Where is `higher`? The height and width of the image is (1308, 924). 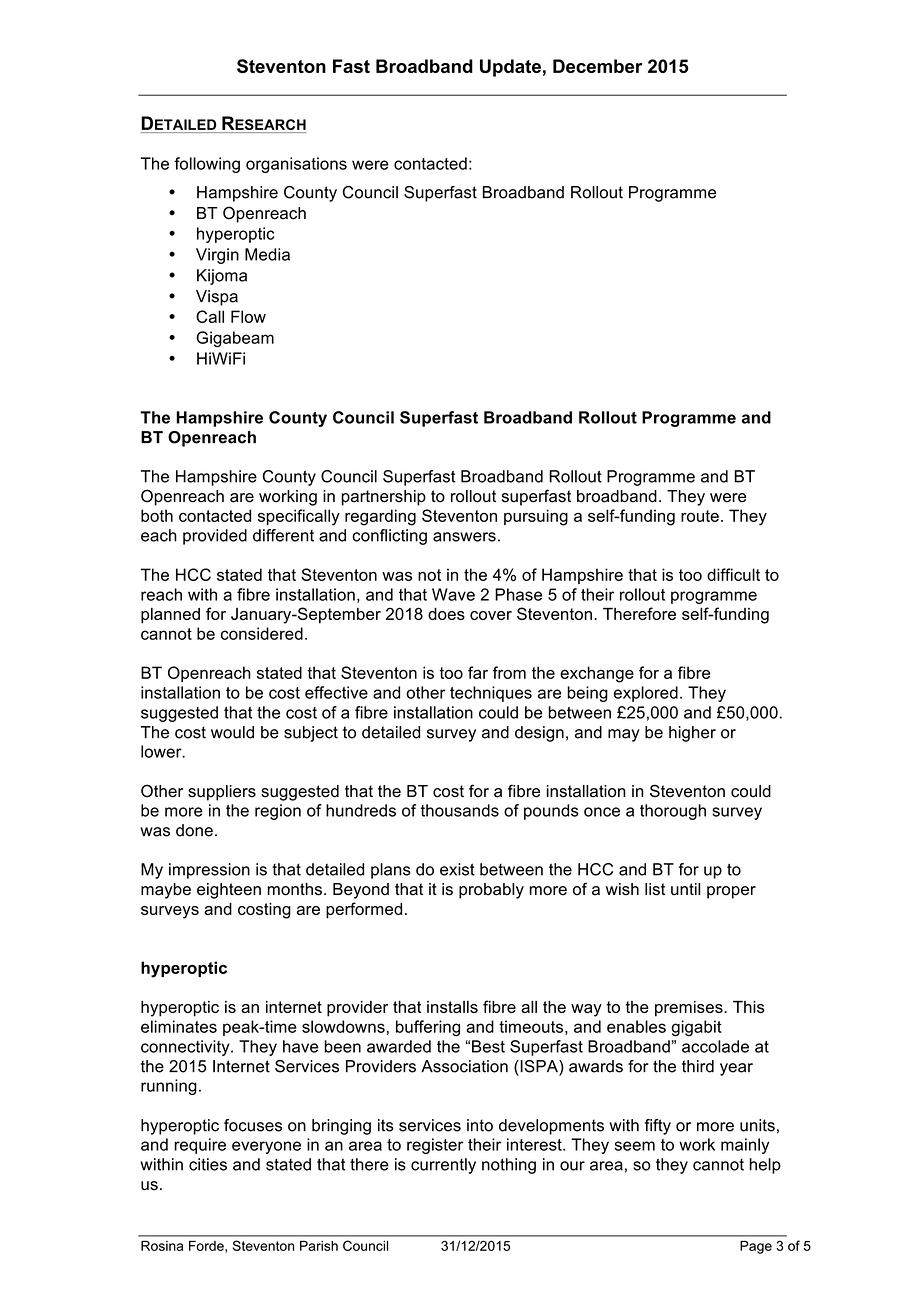 higher is located at coordinates (692, 734).
